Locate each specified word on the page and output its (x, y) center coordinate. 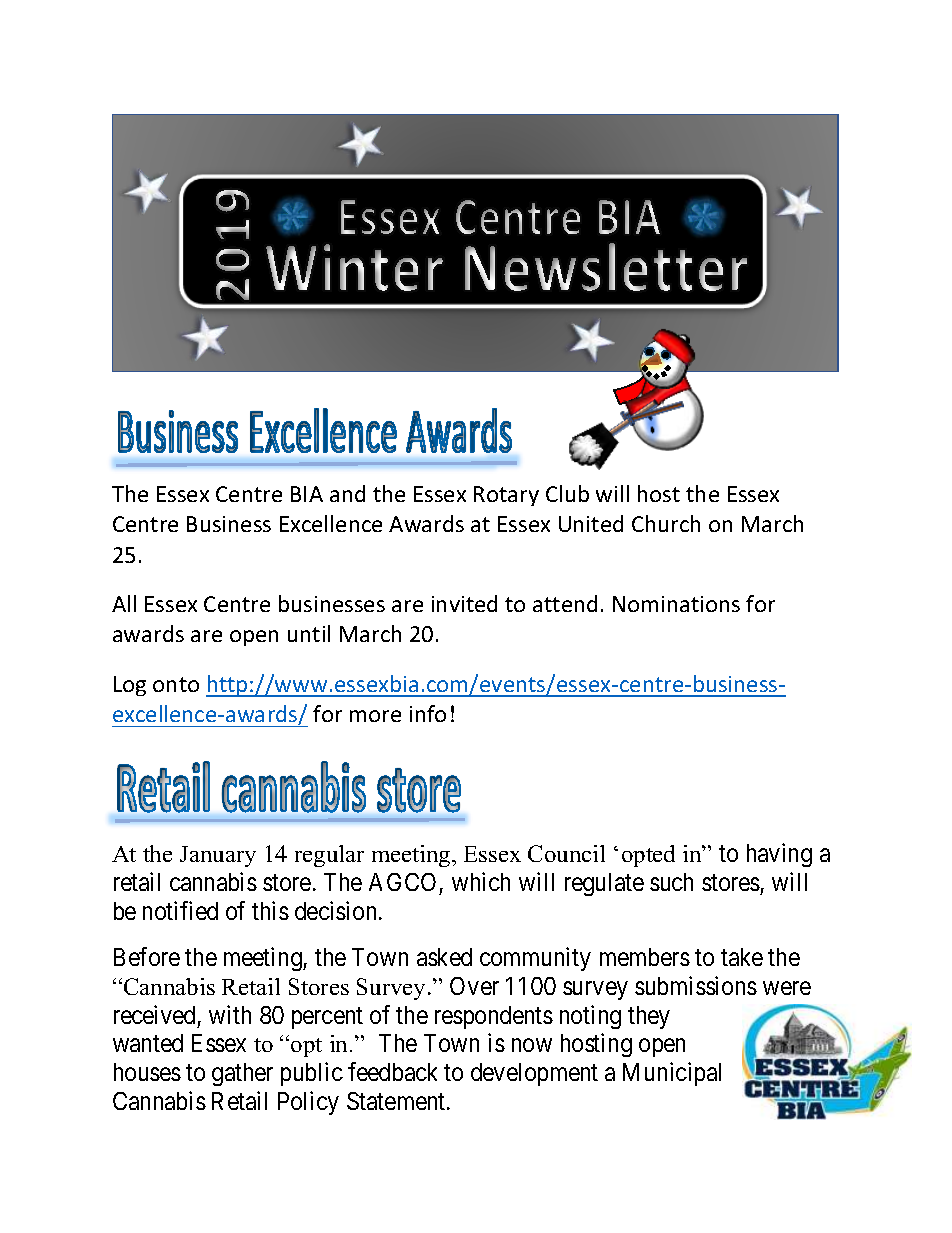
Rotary (506, 496)
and (347, 493)
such (671, 882)
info (428, 713)
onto (176, 684)
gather (242, 1074)
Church (666, 523)
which (481, 881)
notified (180, 910)
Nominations (676, 604)
